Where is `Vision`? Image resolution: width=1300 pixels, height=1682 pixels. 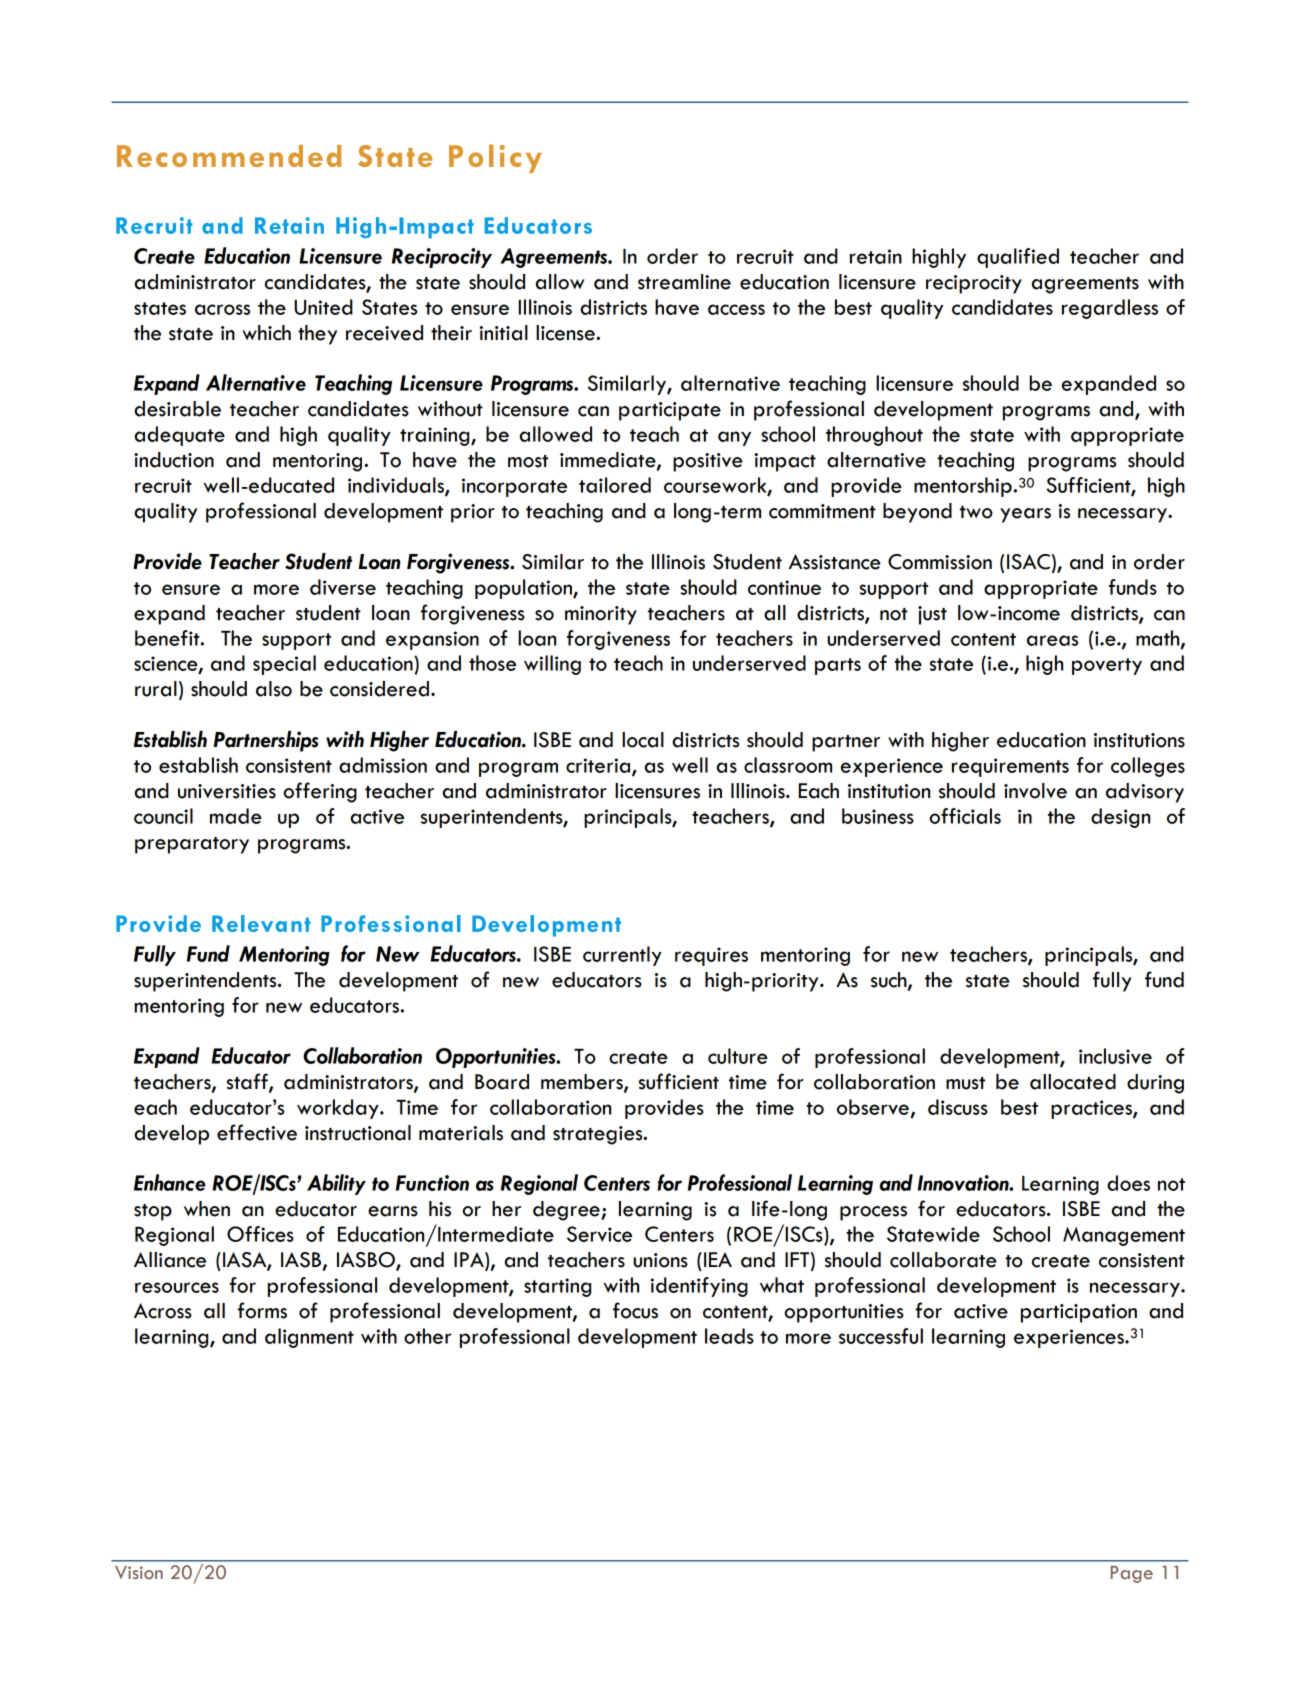 Vision is located at coordinates (139, 1573).
